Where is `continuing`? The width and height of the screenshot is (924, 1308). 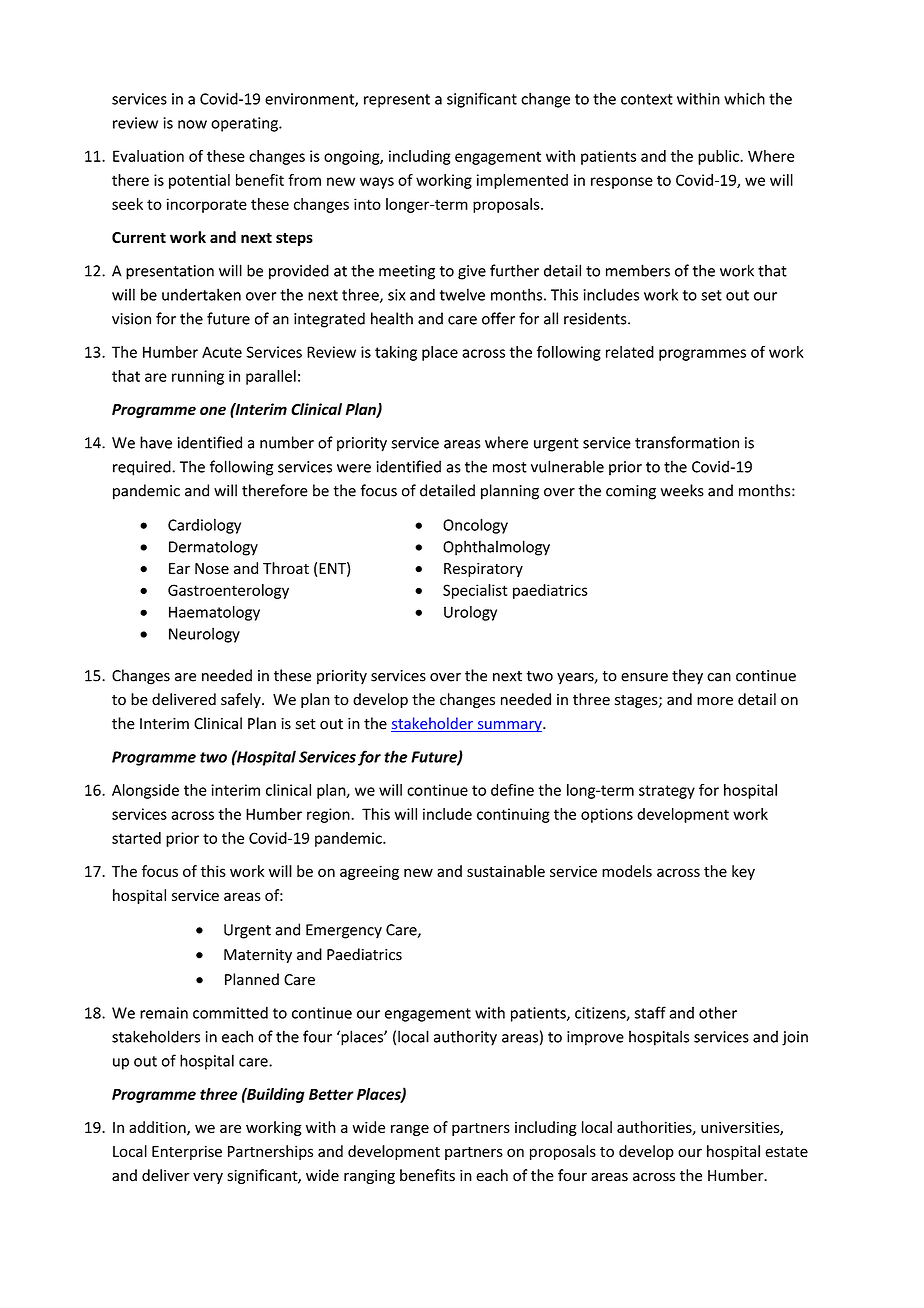 continuing is located at coordinates (513, 815).
